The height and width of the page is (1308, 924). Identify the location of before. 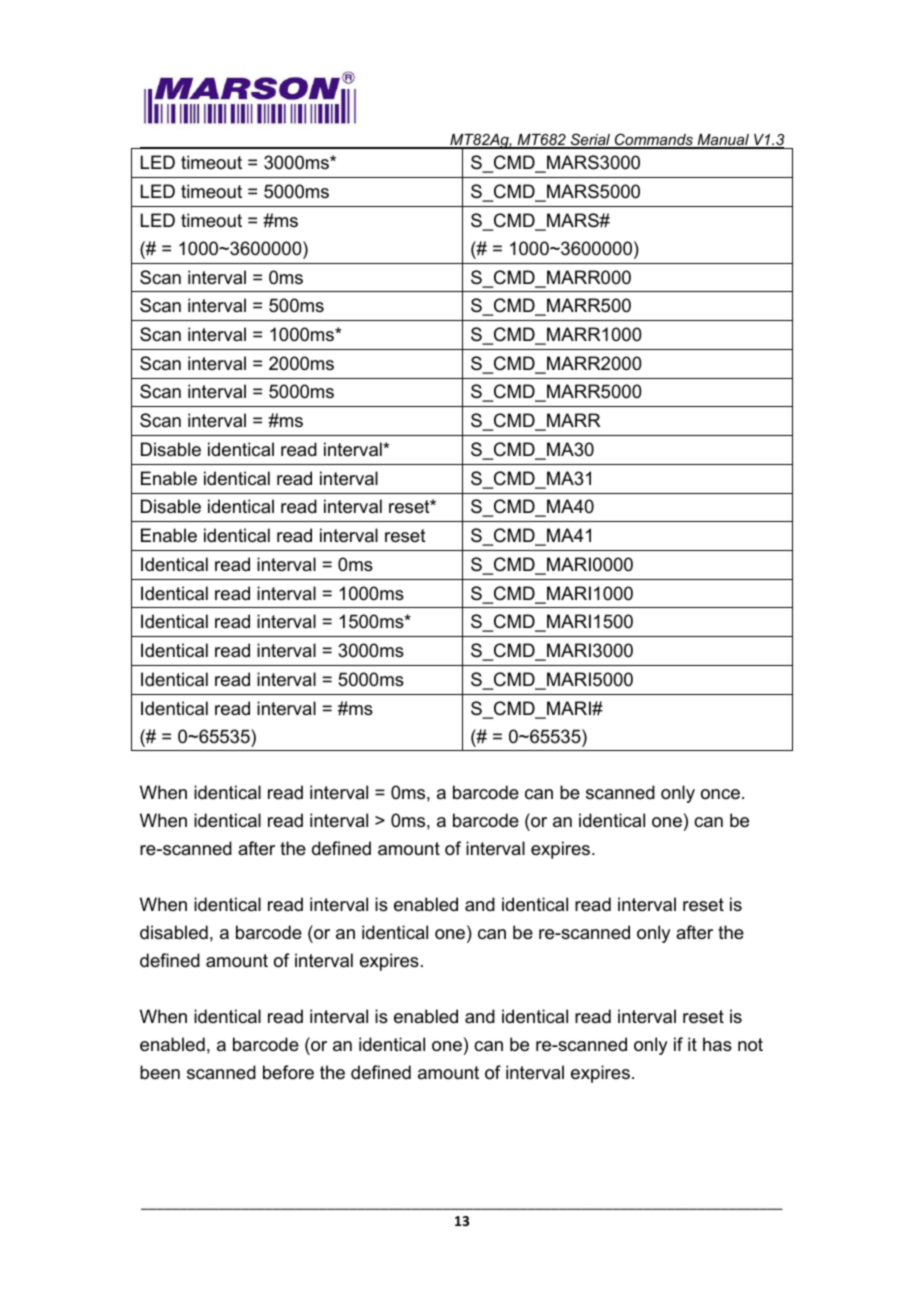
(288, 1072).
